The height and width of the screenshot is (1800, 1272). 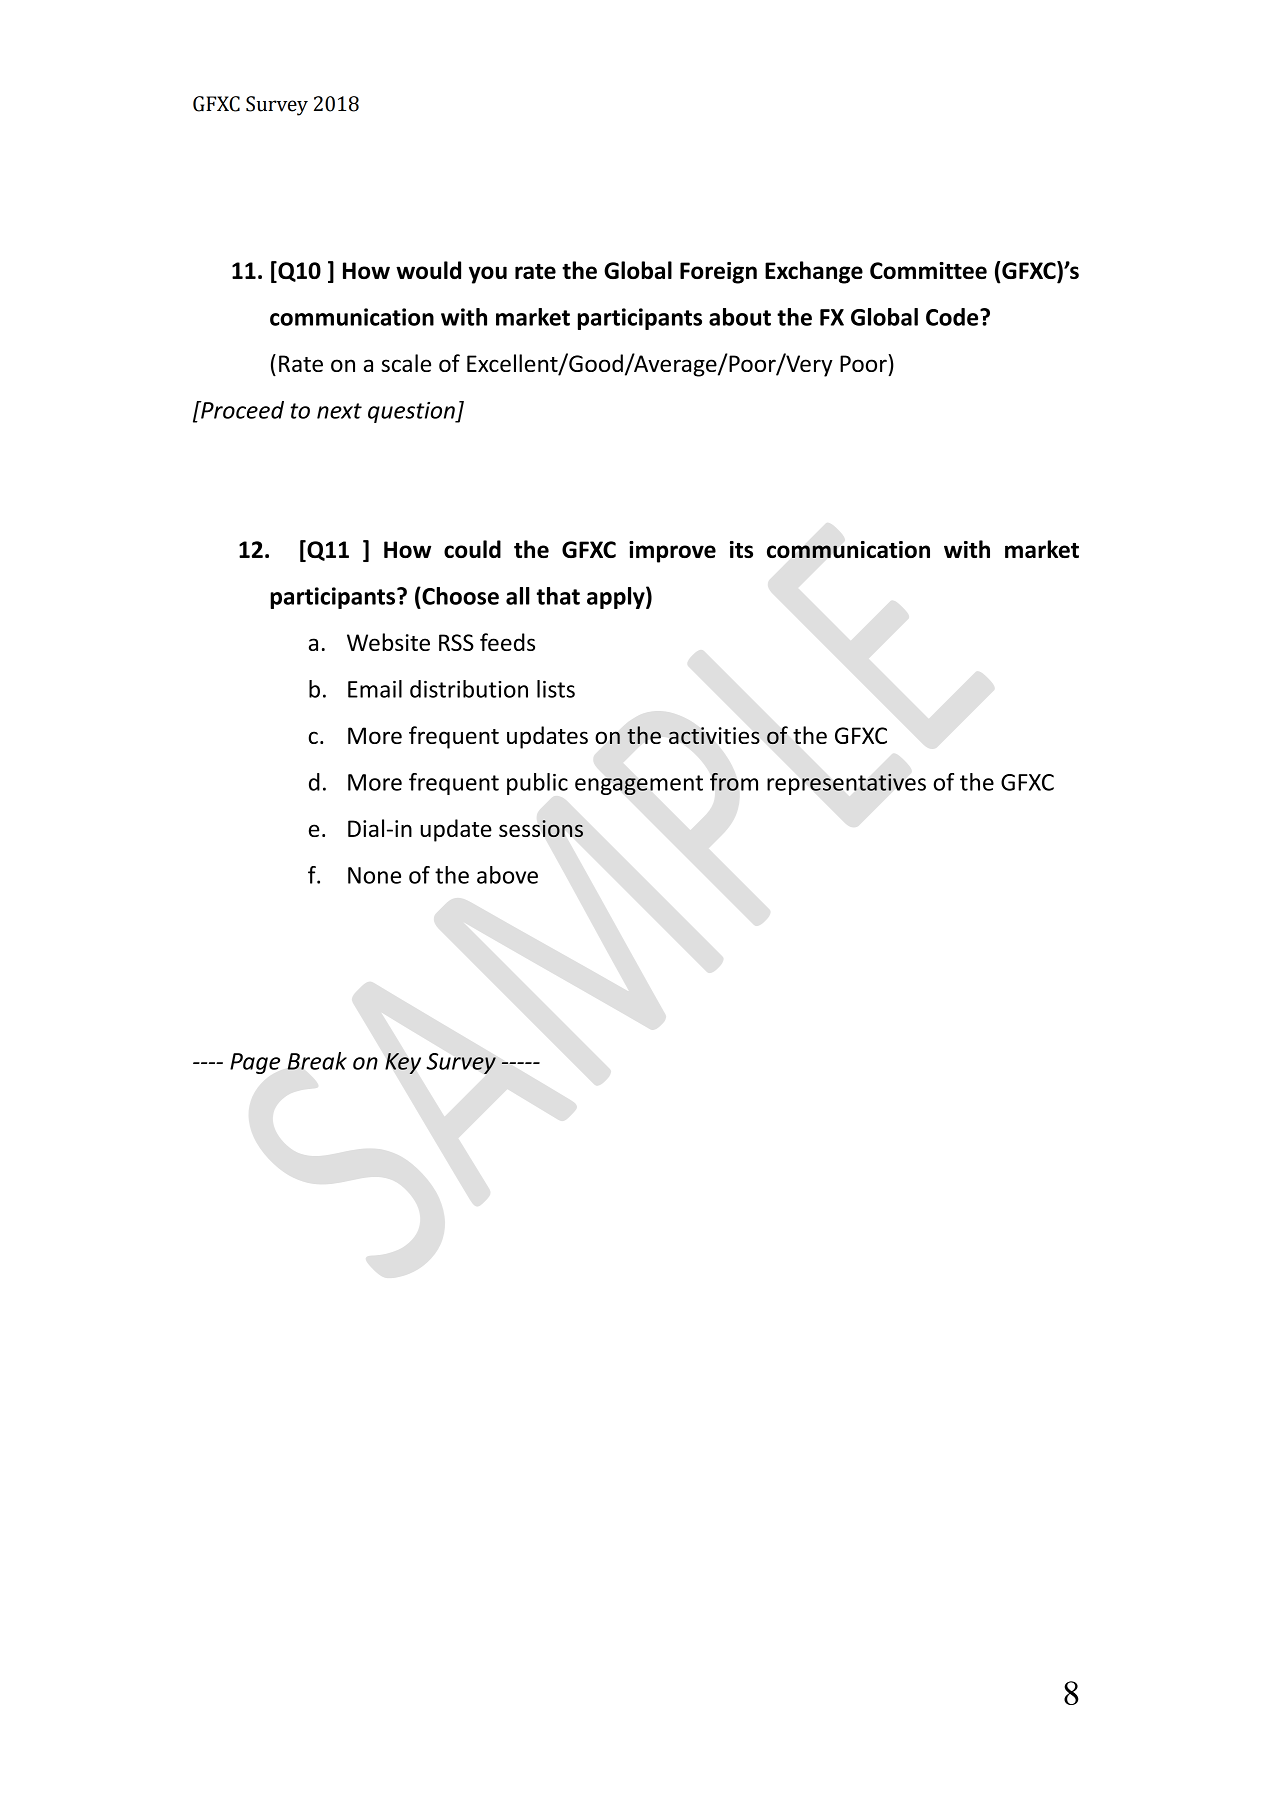 What do you see at coordinates (428, 270) in the screenshot?
I see `would` at bounding box center [428, 270].
